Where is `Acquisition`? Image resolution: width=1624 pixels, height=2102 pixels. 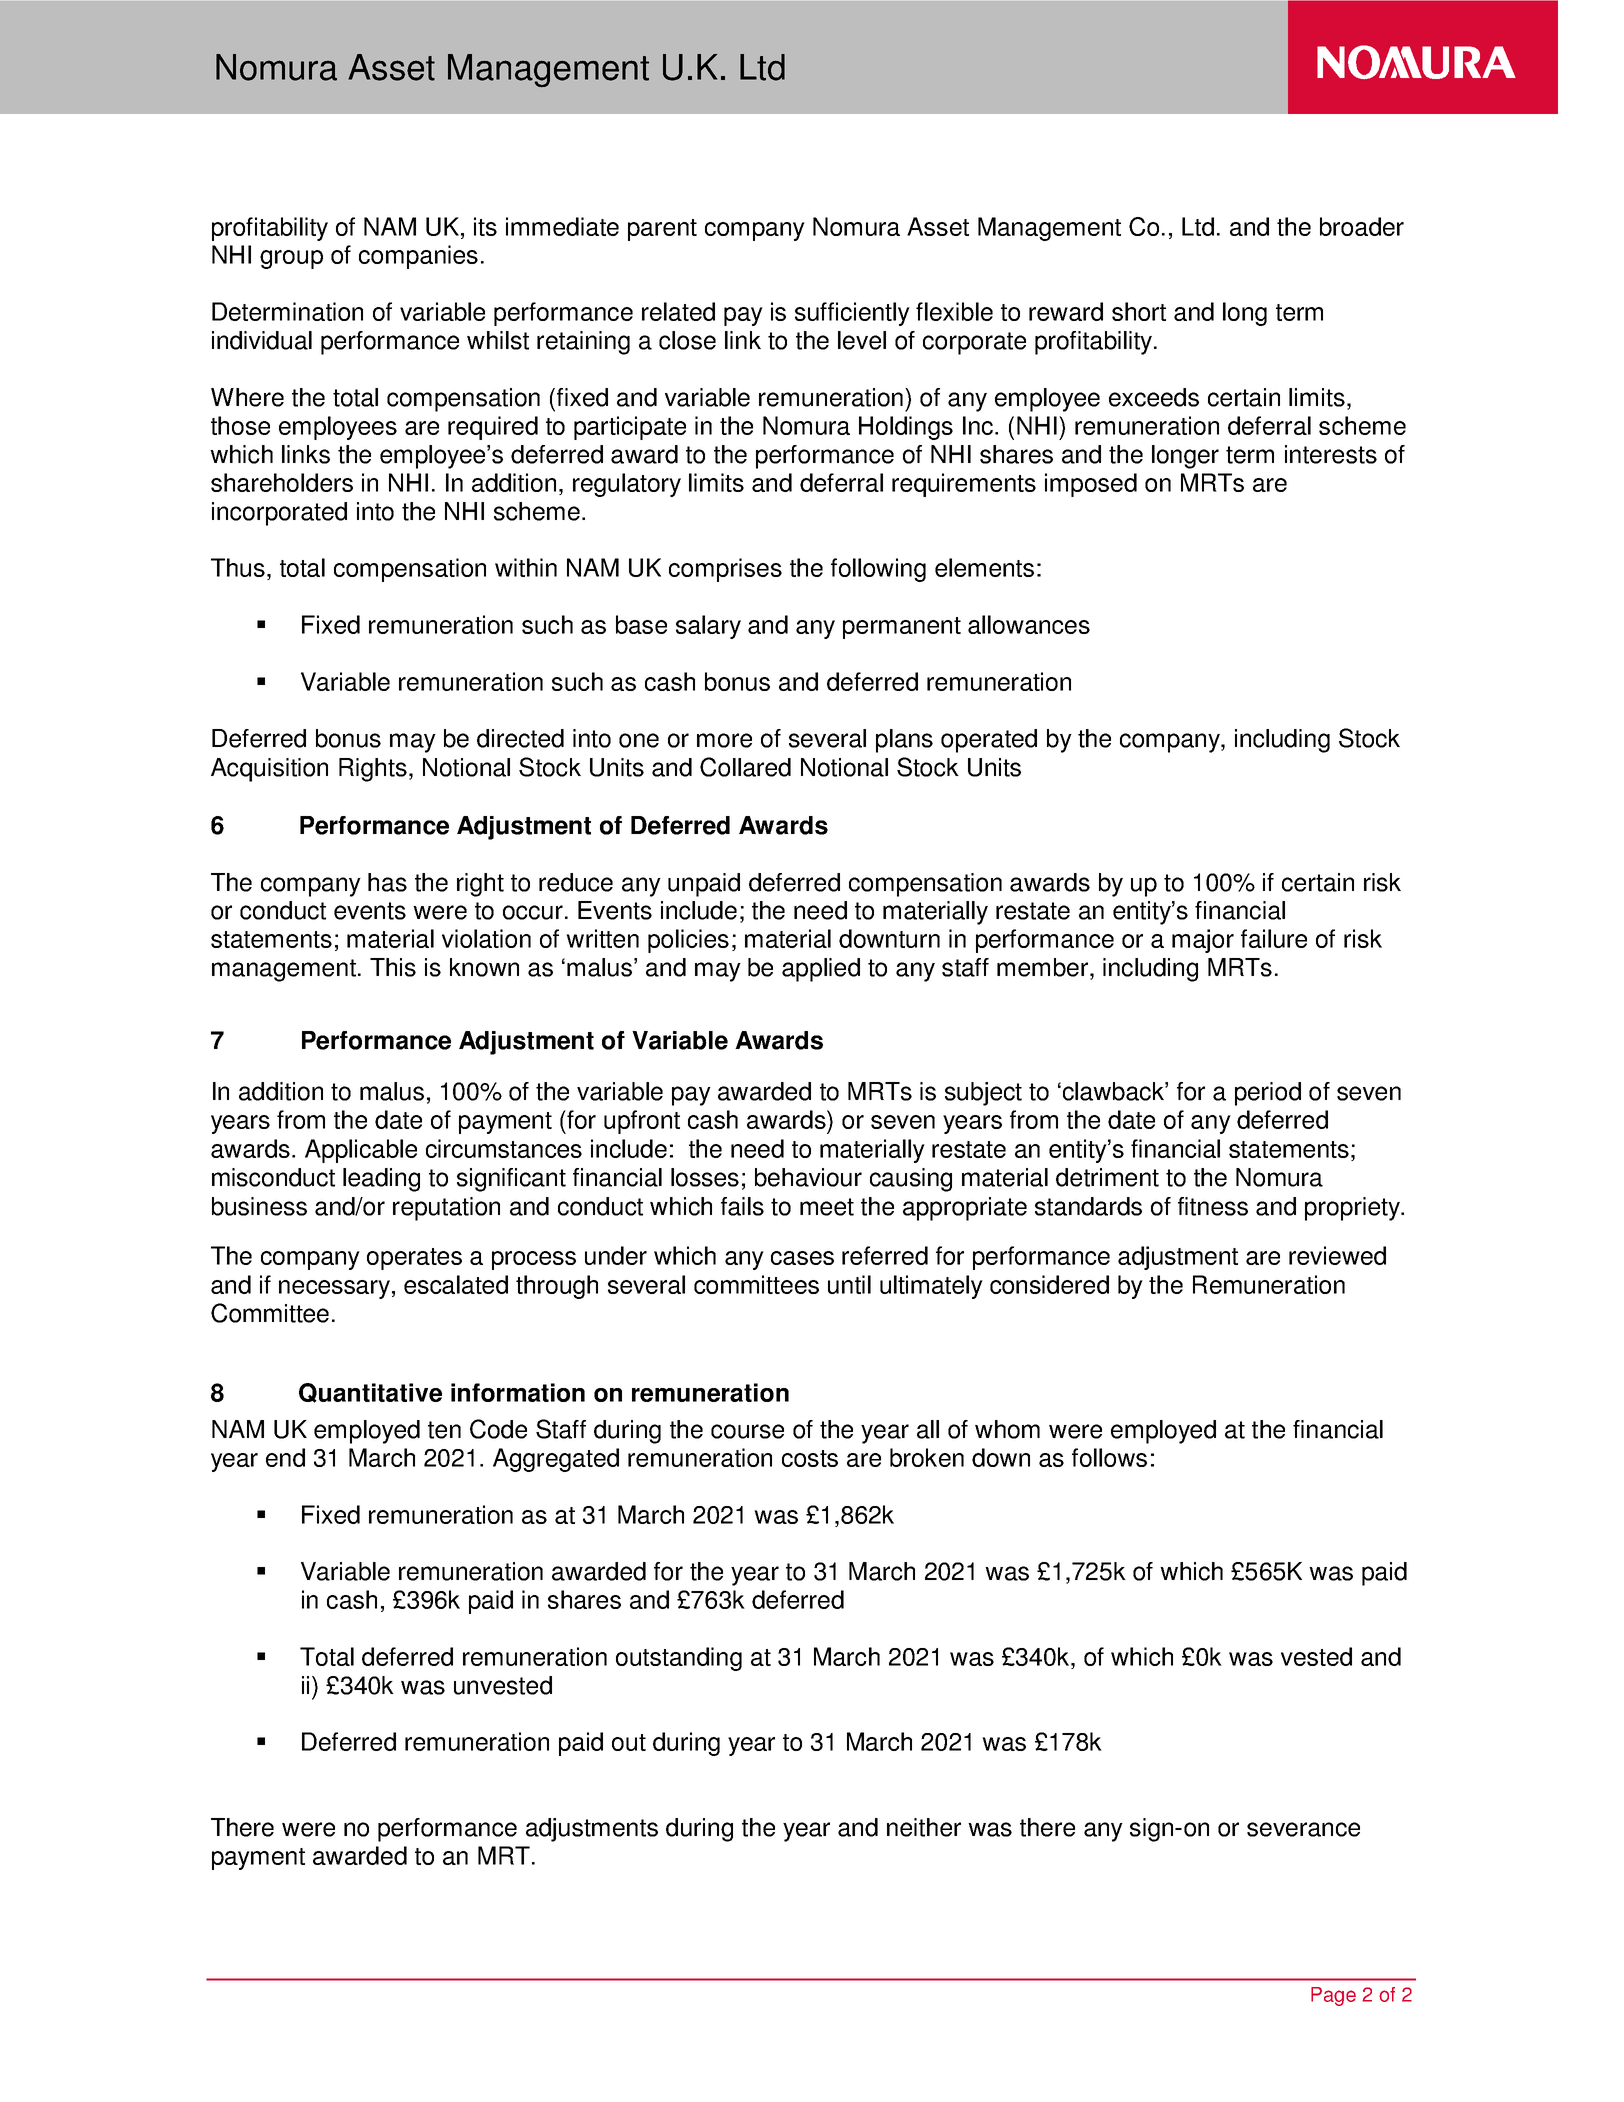
Acquisition is located at coordinates (269, 770).
